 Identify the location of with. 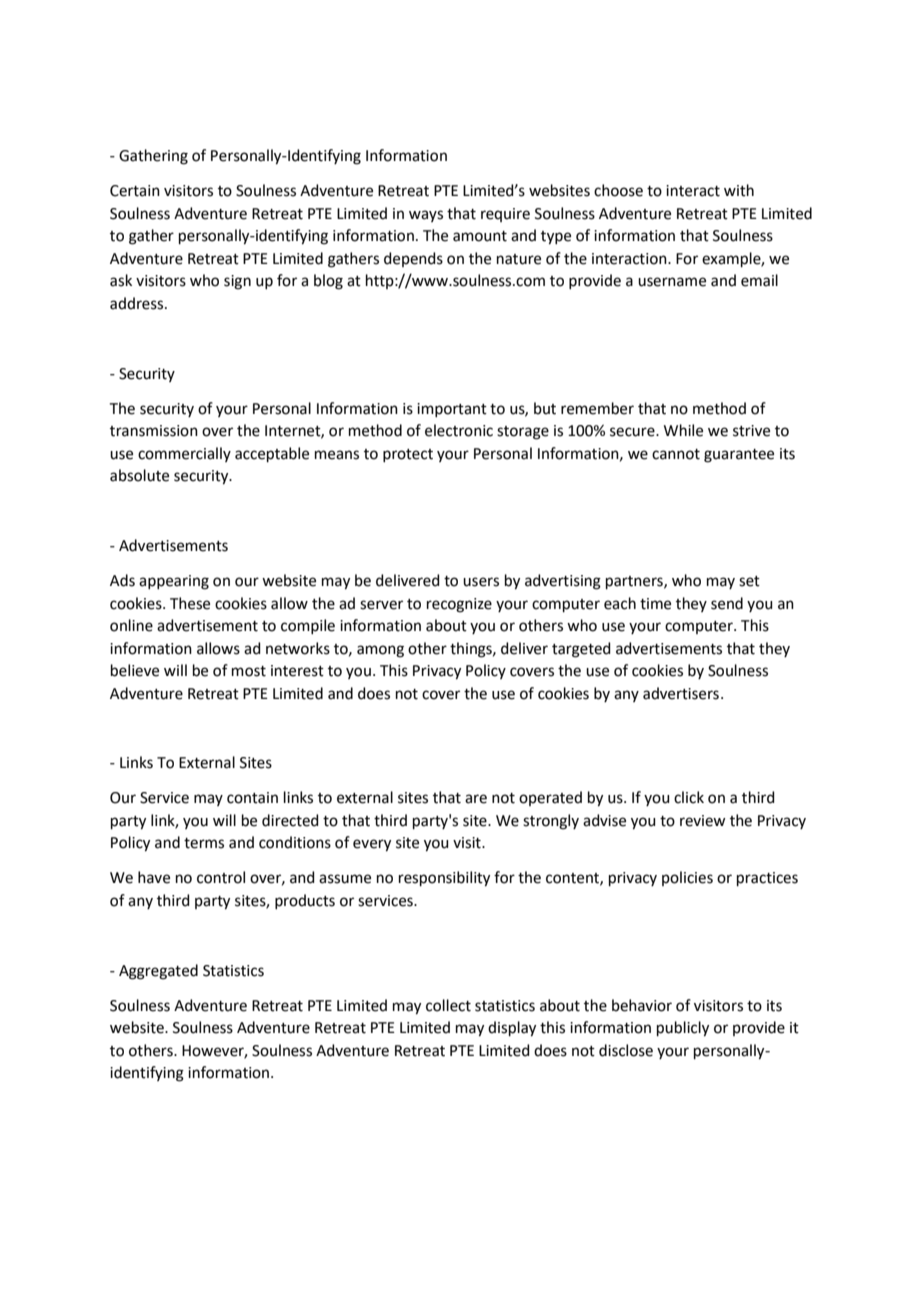
(739, 190).
